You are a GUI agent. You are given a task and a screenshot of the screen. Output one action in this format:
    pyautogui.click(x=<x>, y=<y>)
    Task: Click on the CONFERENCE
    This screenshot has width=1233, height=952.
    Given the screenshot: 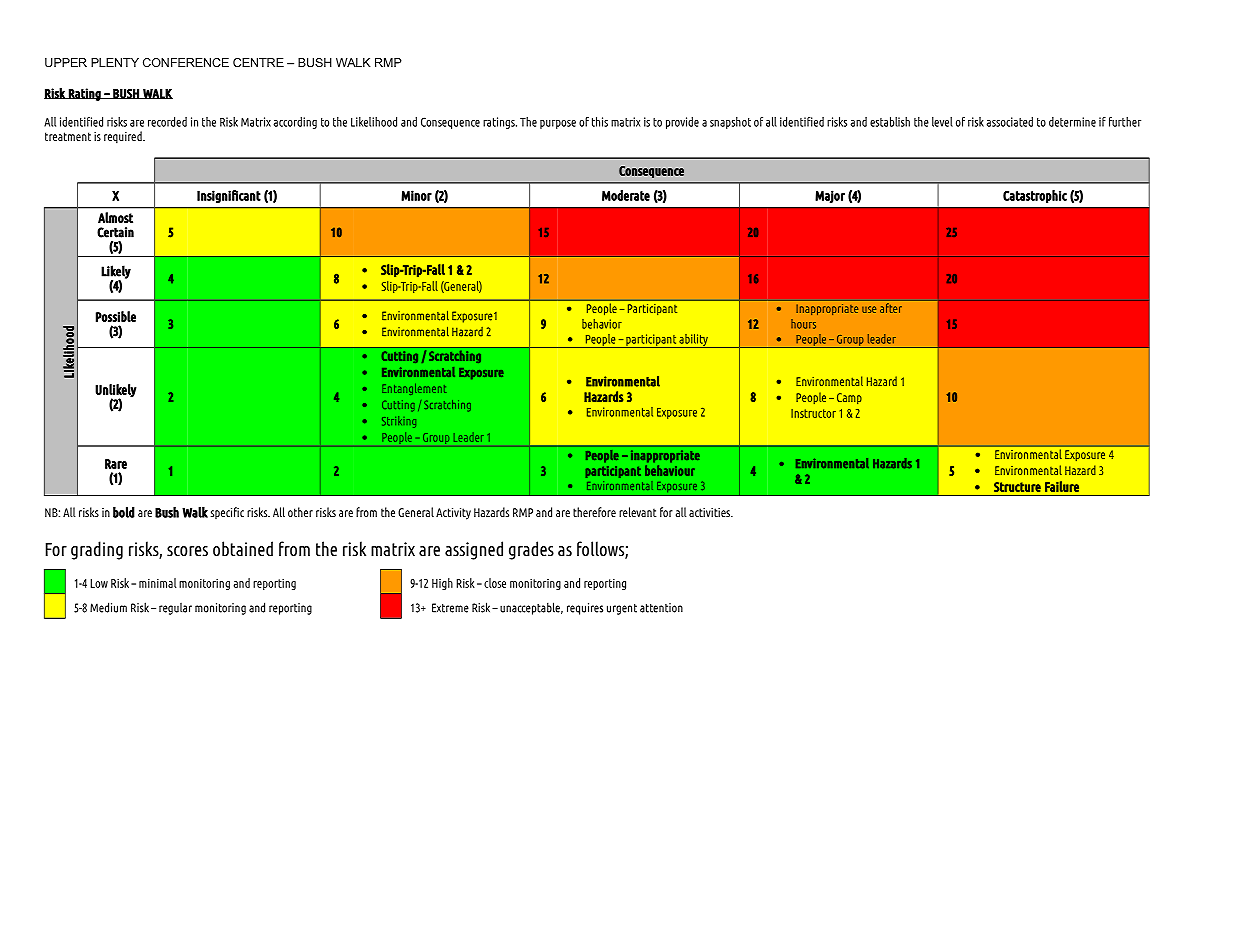 What is the action you would take?
    pyautogui.click(x=186, y=62)
